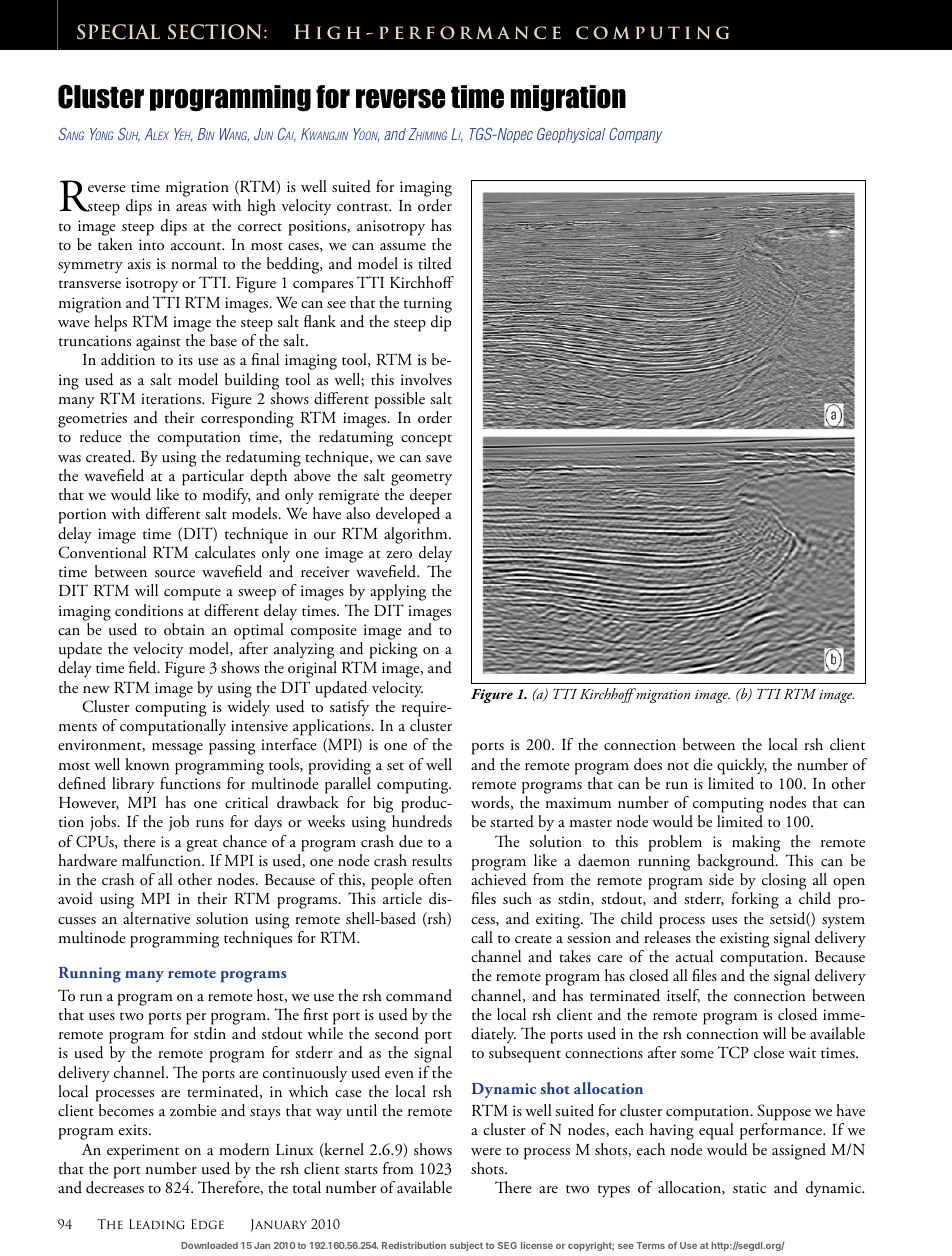  I want to click on quickly, so click(742, 766).
